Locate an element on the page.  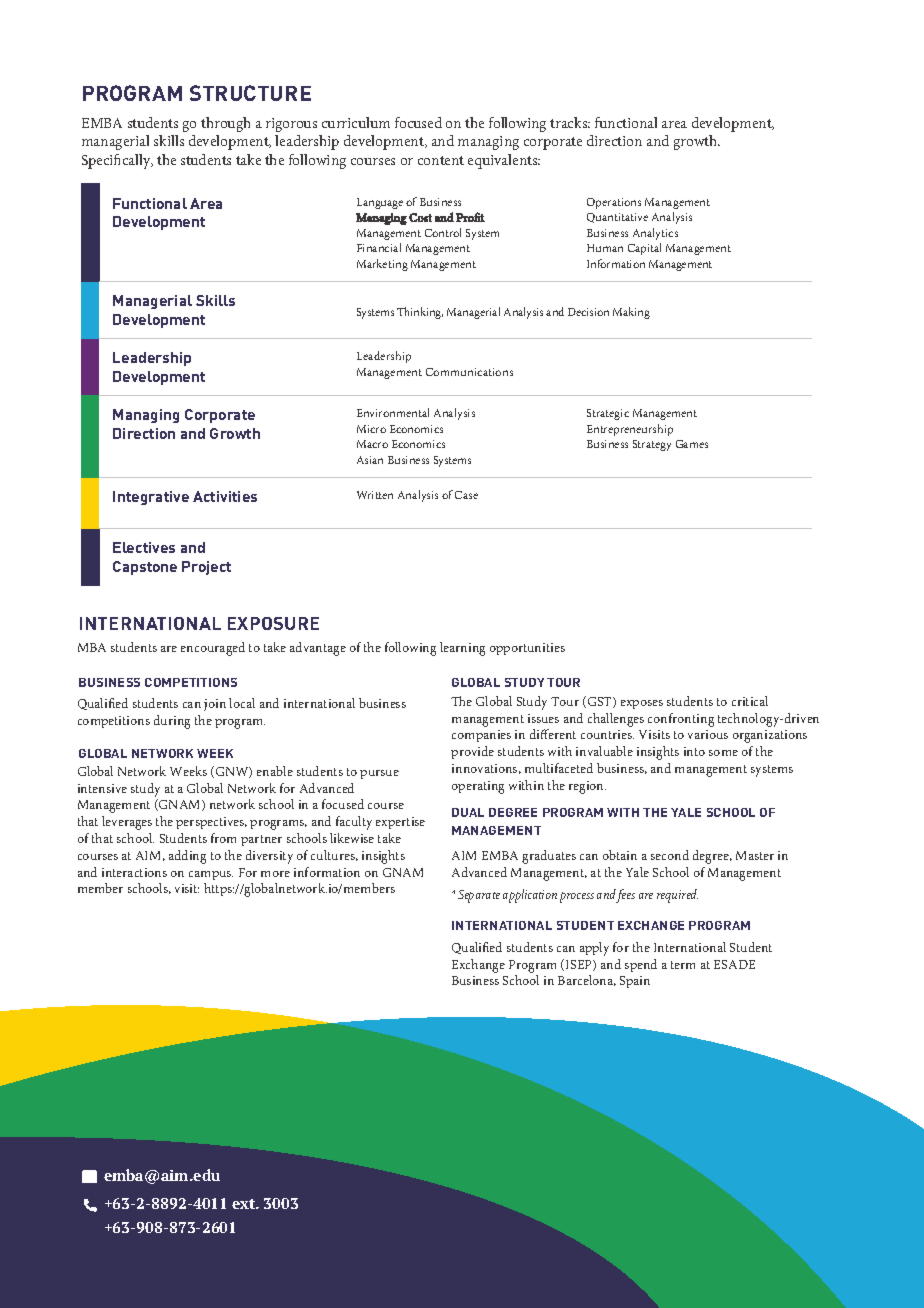
Integrative is located at coordinates (151, 498).
